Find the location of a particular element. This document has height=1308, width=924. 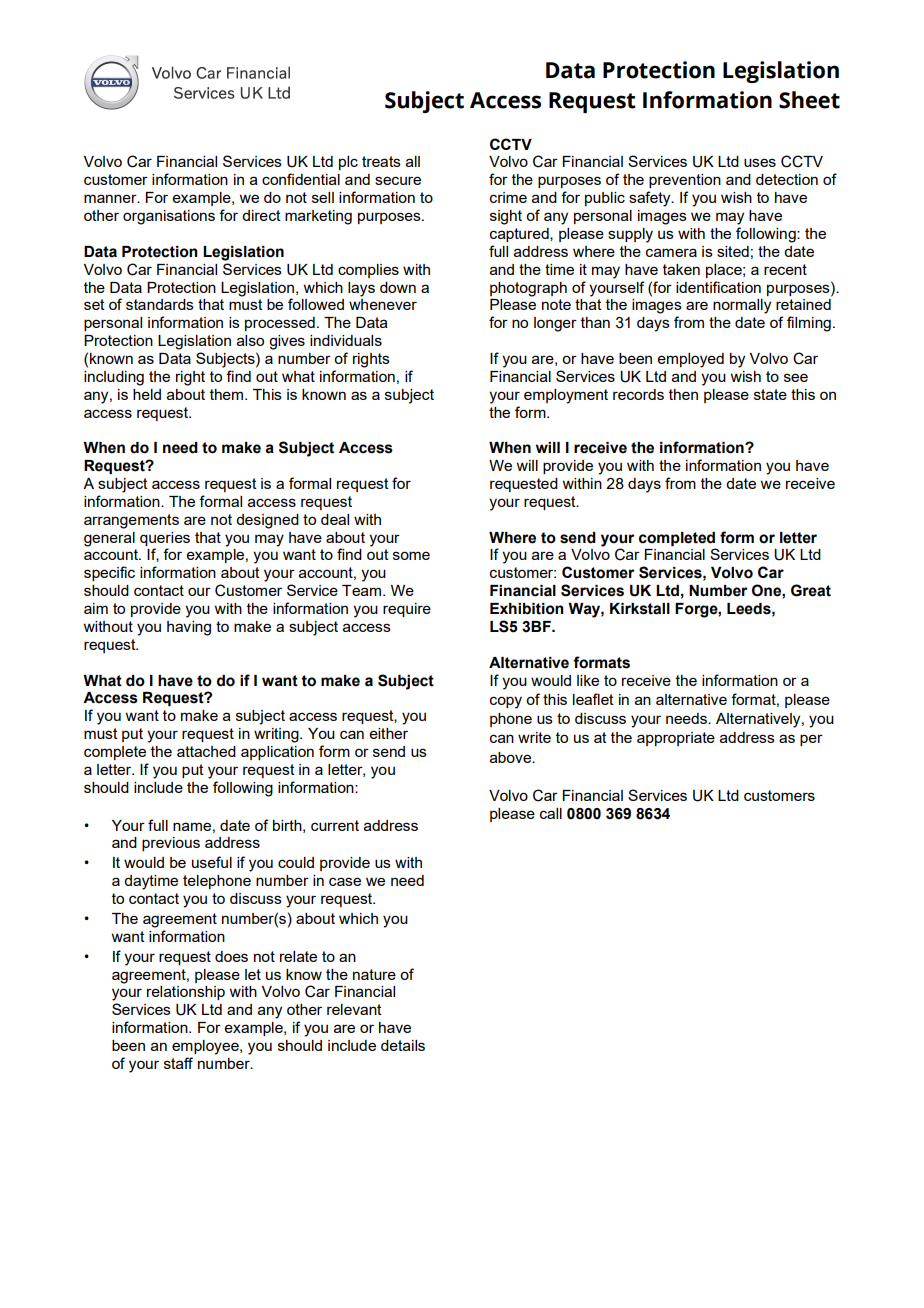

either is located at coordinates (389, 733).
